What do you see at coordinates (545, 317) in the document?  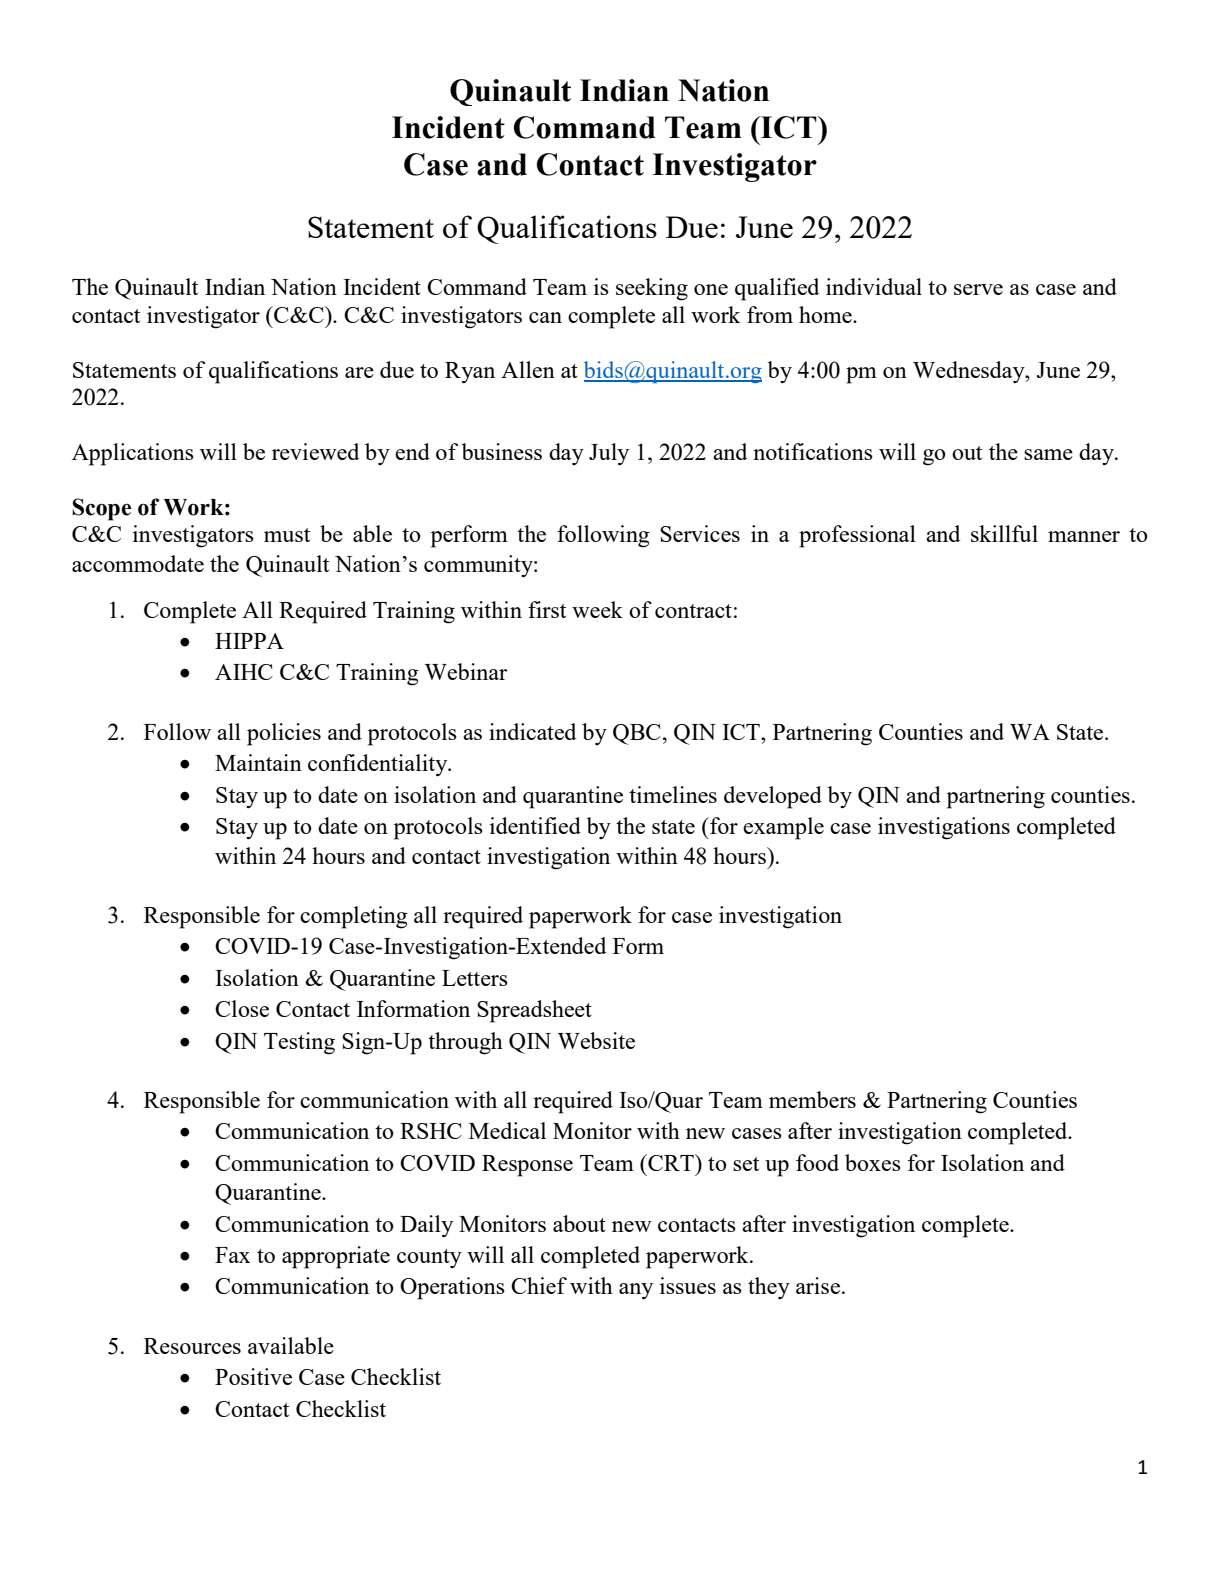 I see `can` at bounding box center [545, 317].
